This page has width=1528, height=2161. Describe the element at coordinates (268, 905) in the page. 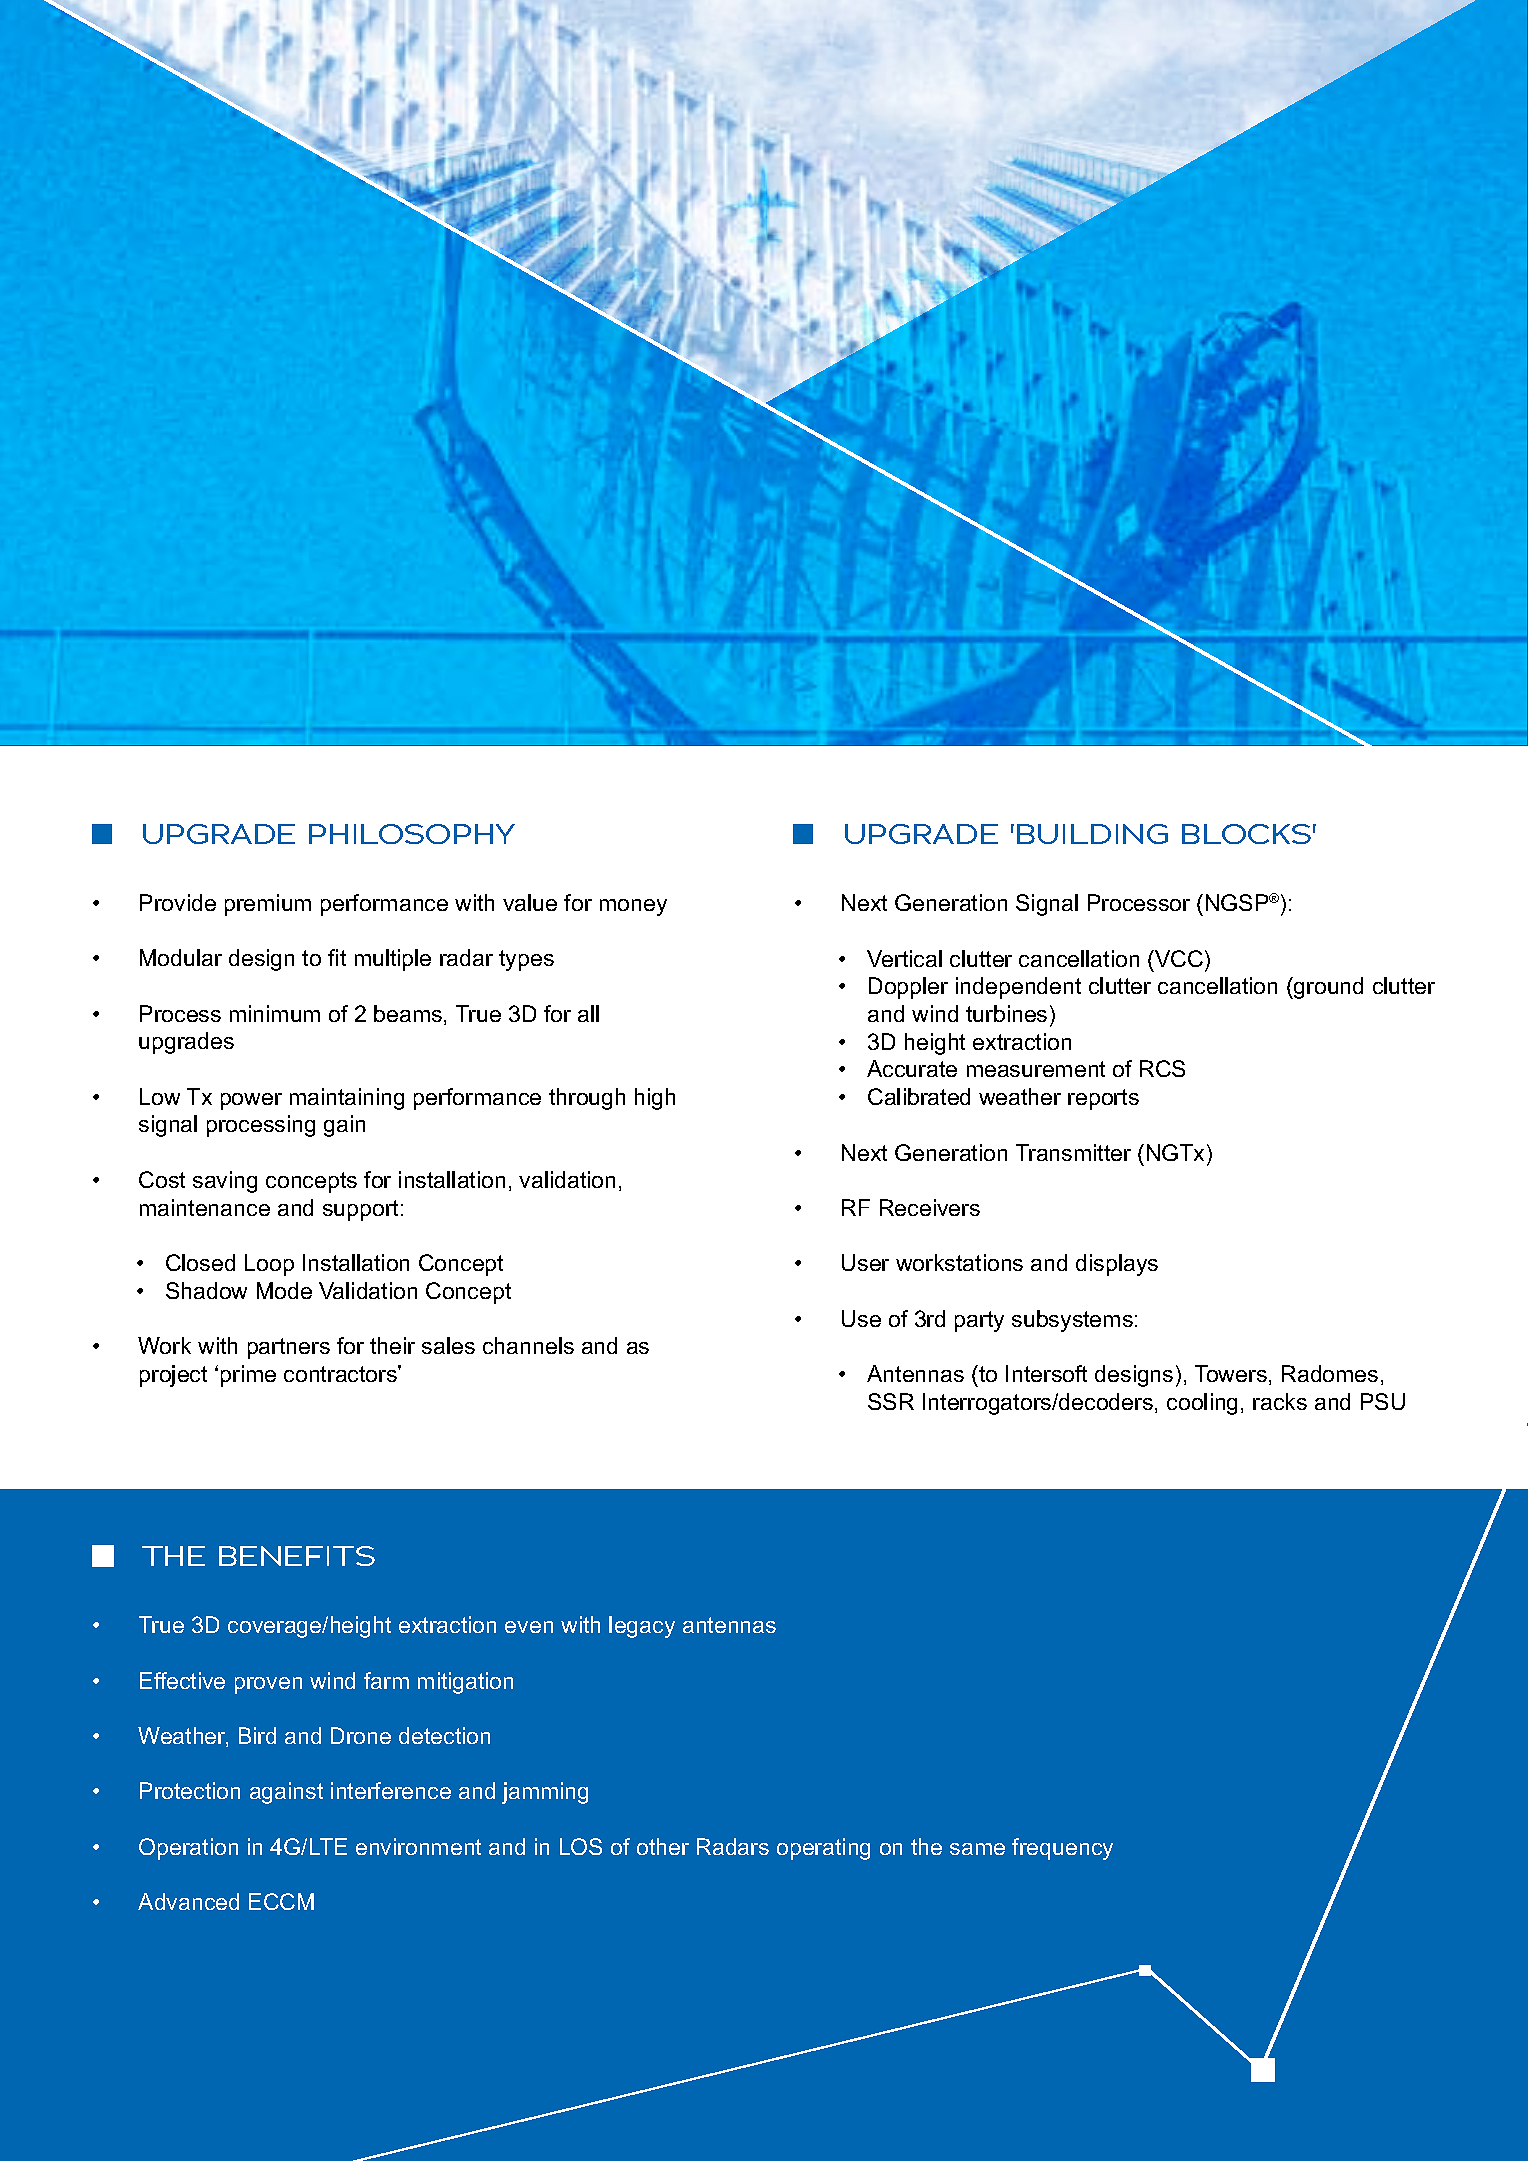

I see `premium` at that location.
